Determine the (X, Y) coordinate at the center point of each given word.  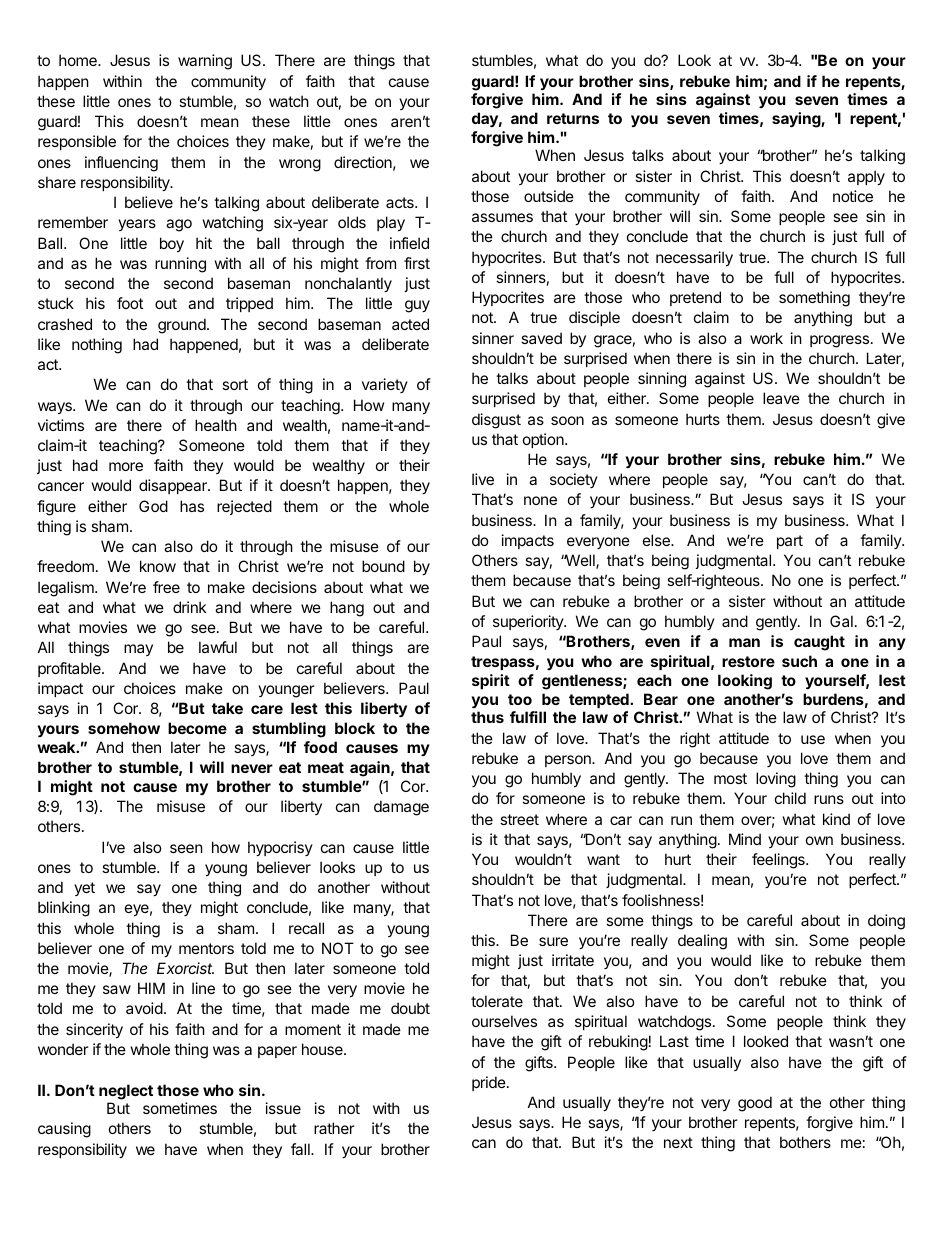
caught (819, 643)
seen (186, 848)
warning (205, 62)
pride (490, 1083)
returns (573, 118)
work (766, 338)
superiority (529, 622)
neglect (126, 1092)
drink (189, 607)
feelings (779, 861)
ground (182, 326)
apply (866, 177)
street (519, 819)
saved (541, 338)
